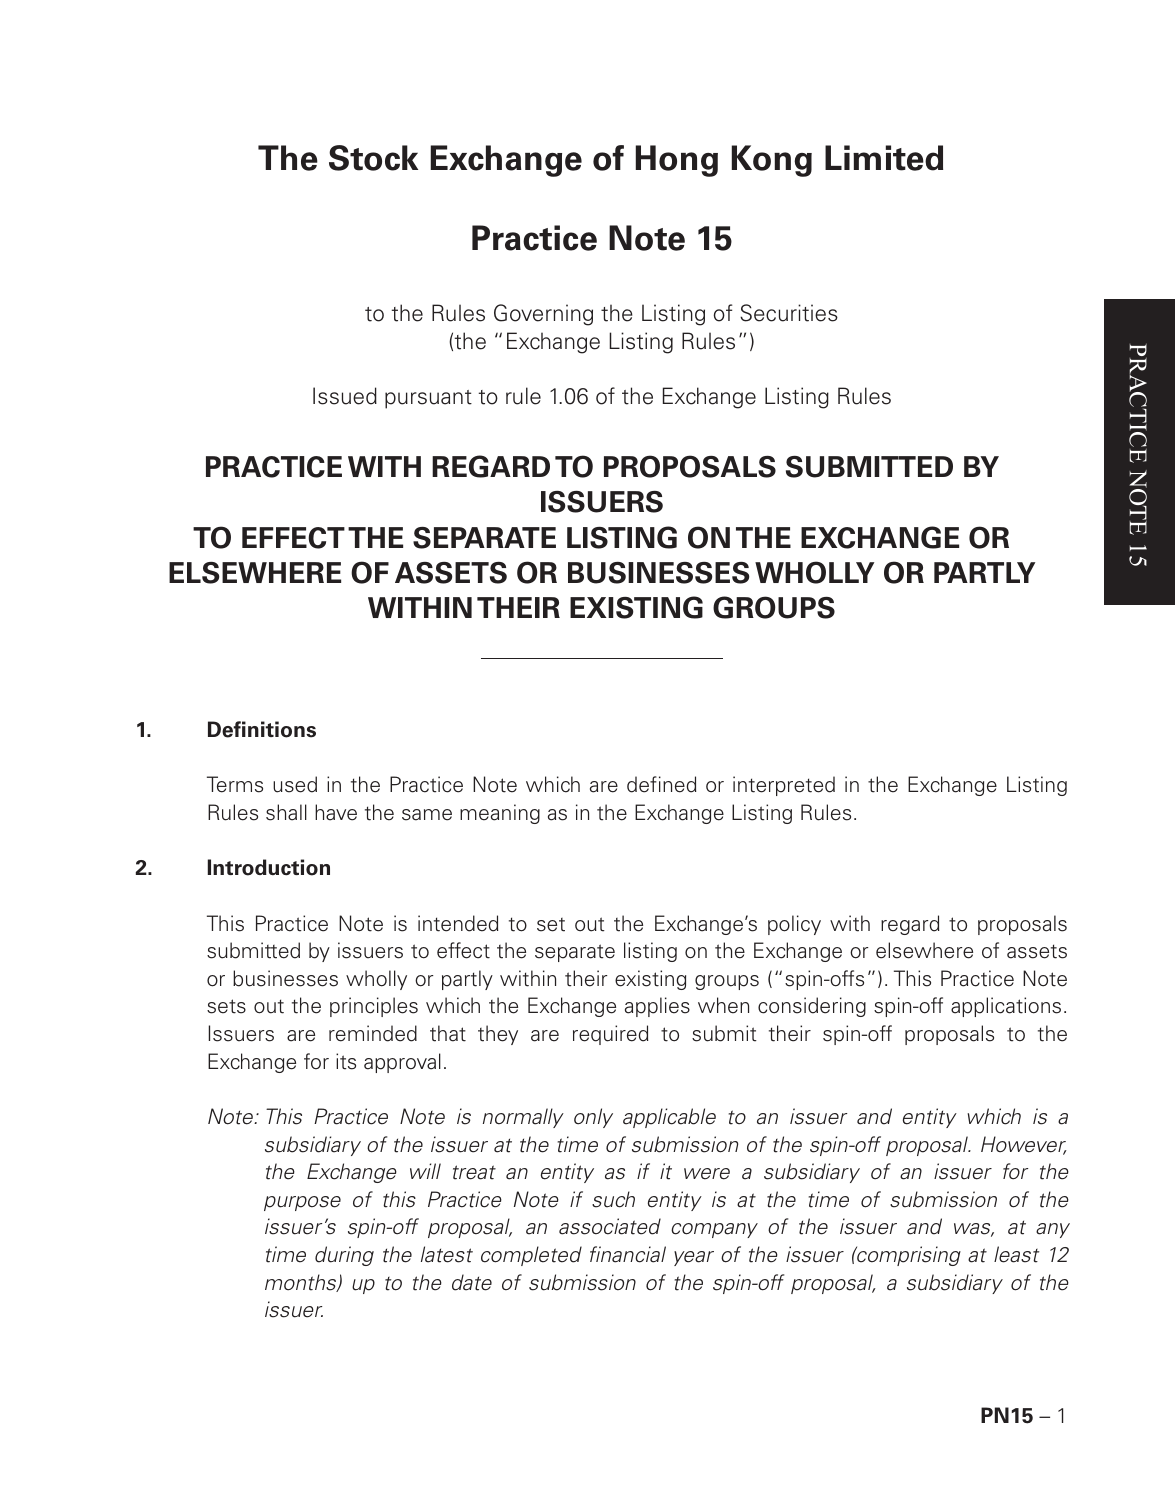 This screenshot has width=1175, height=1495. I want to click on during, so click(344, 1256).
